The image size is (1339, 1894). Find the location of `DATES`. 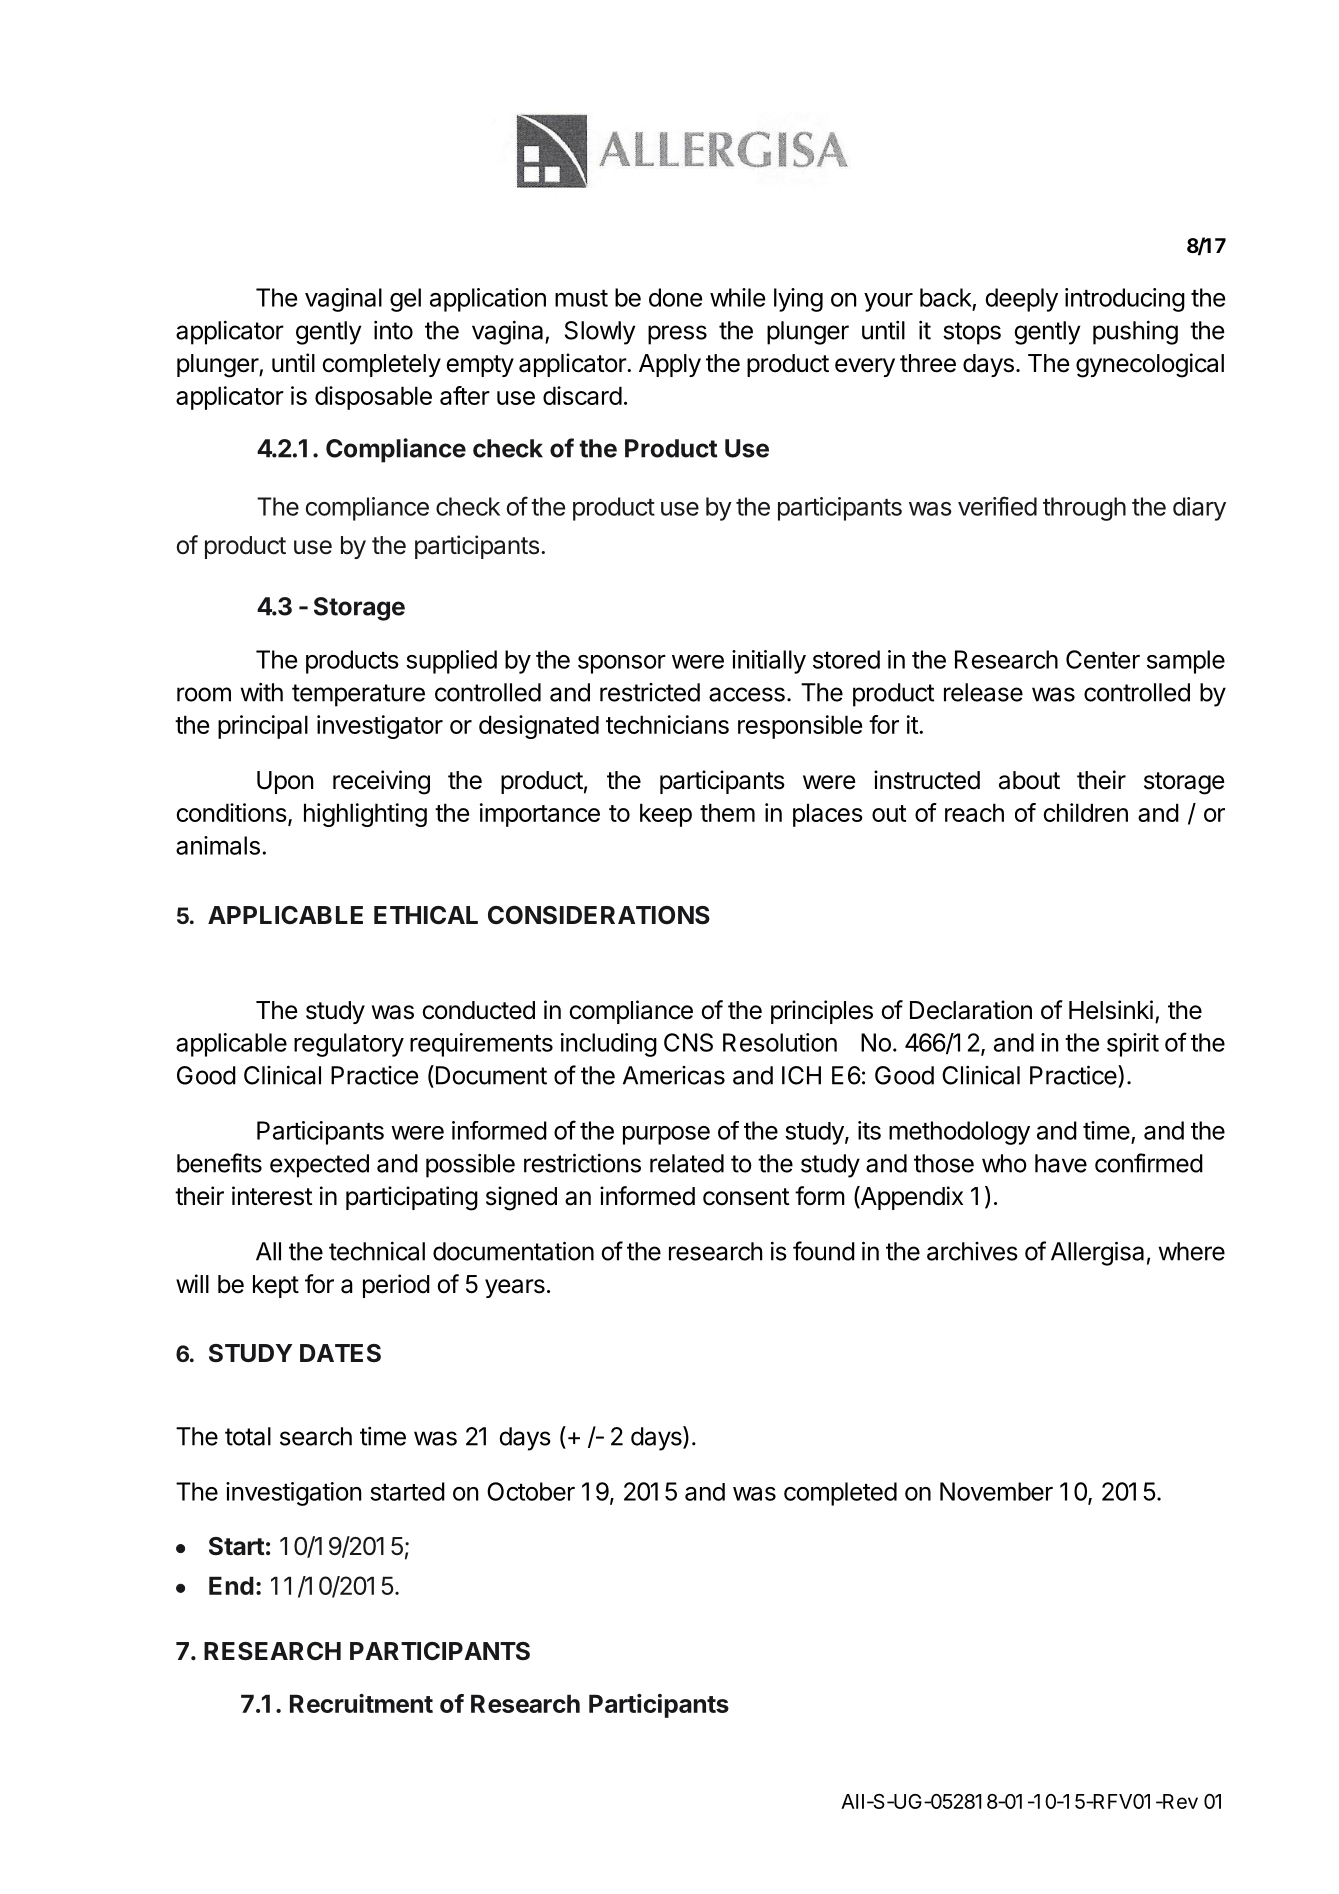

DATES is located at coordinates (340, 1353).
